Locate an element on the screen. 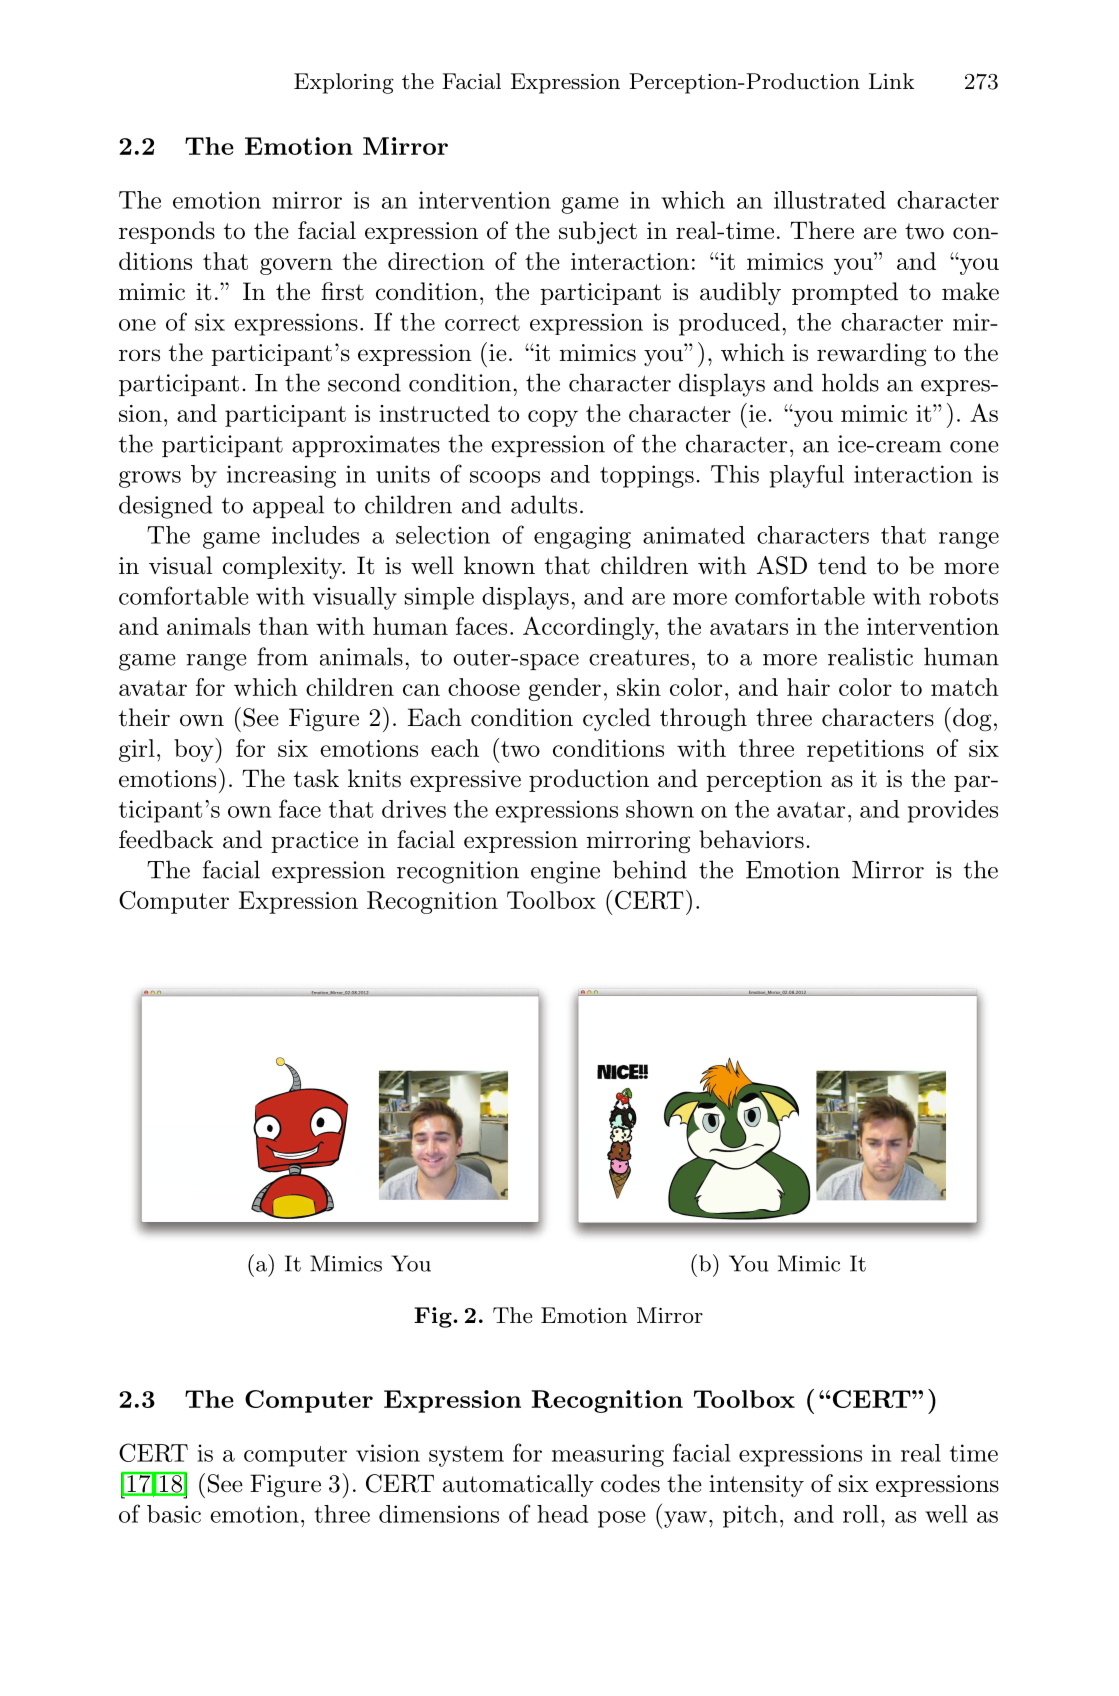 Image resolution: width=1119 pixels, height=1696 pixels. subject is located at coordinates (598, 232).
